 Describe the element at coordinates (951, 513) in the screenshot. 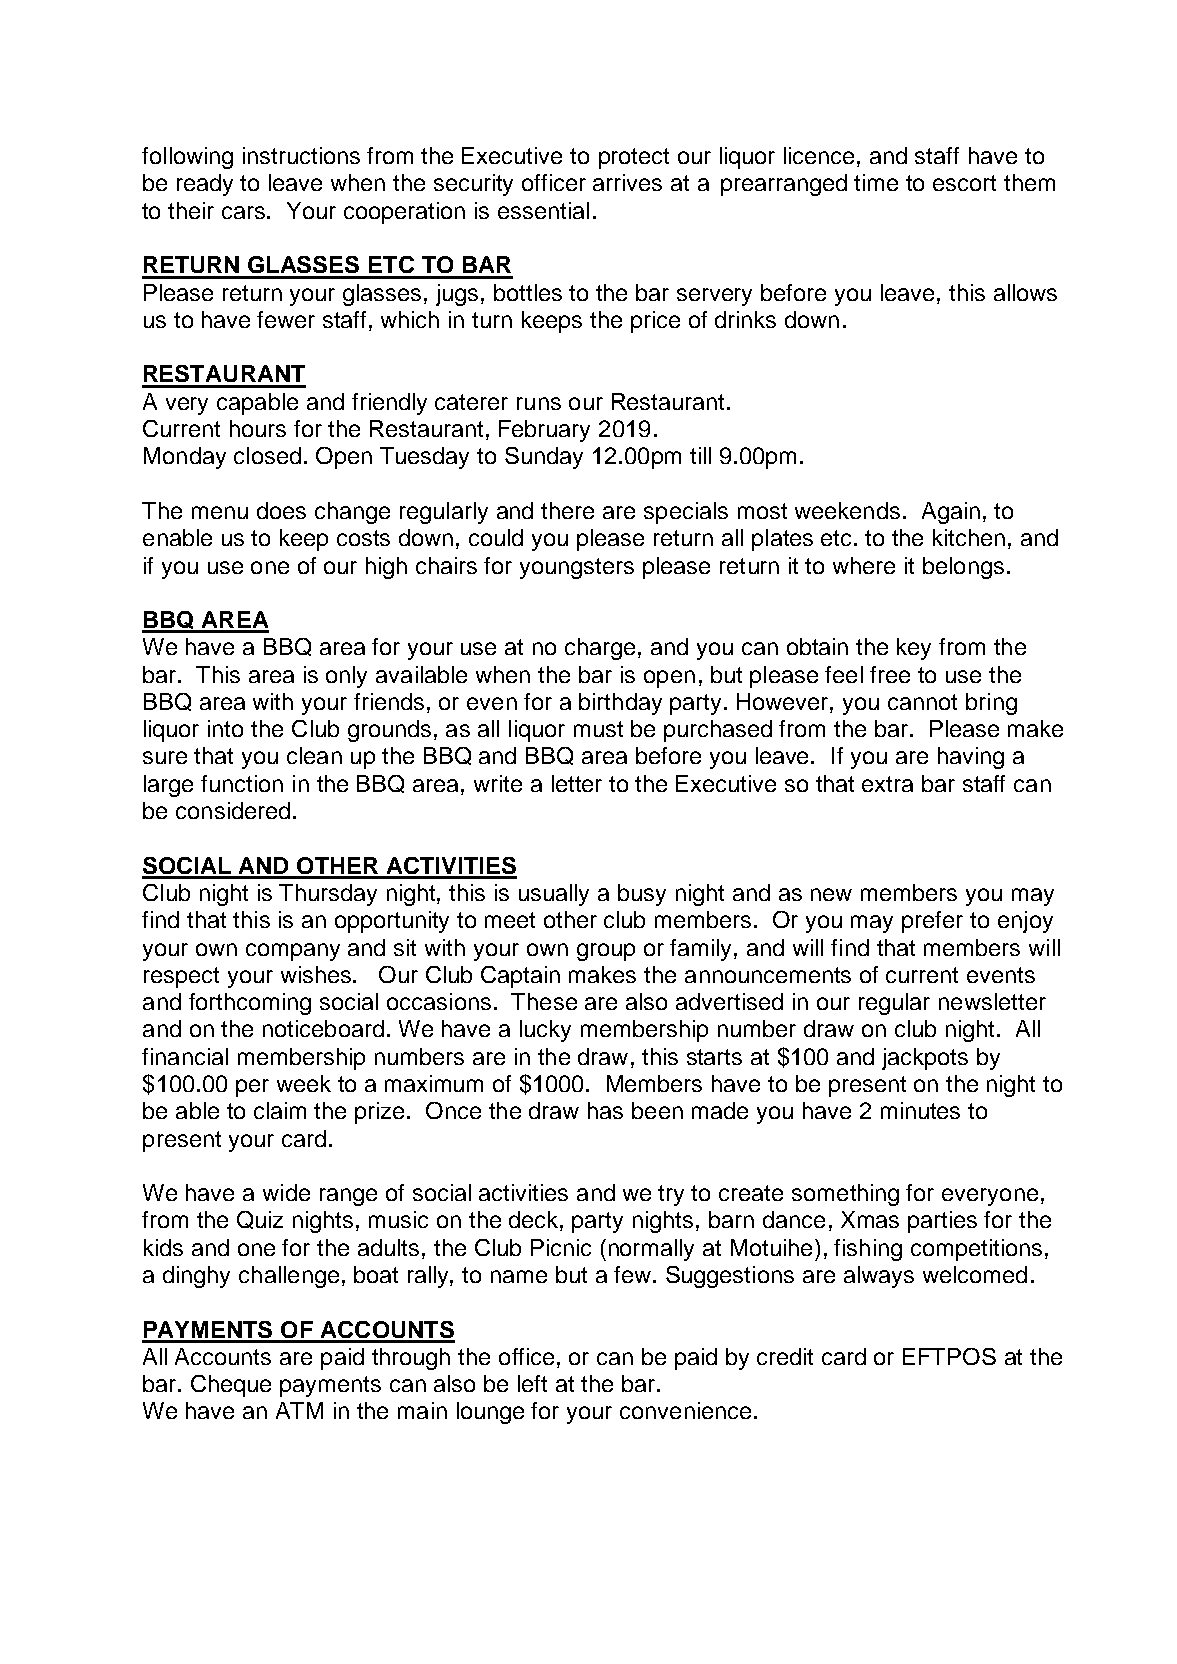

I see `Again` at that location.
